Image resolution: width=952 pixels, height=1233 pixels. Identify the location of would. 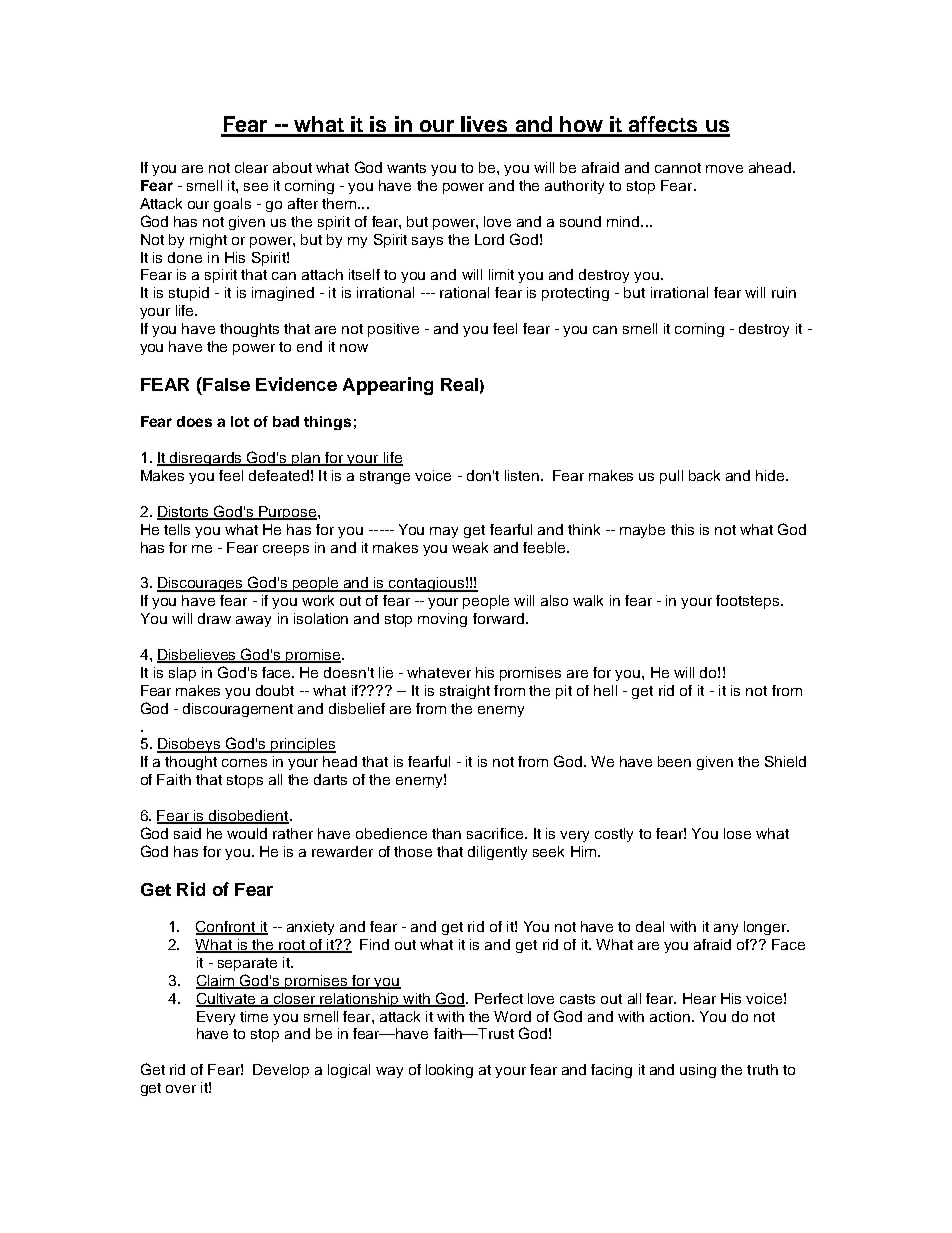
(247, 833).
